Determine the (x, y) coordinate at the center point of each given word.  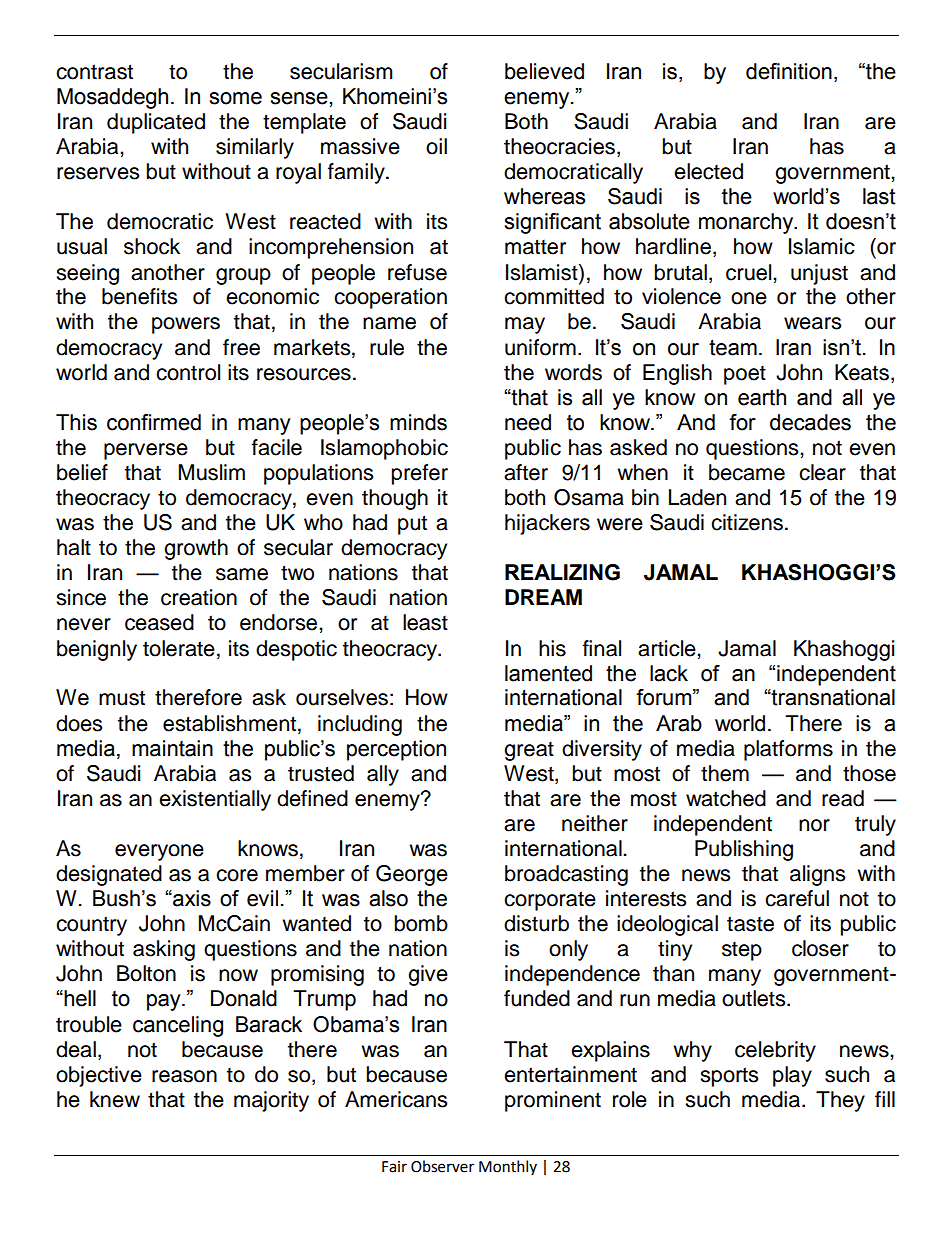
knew (115, 1099)
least (425, 622)
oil (436, 146)
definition (789, 71)
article (668, 648)
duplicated (156, 123)
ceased (159, 622)
